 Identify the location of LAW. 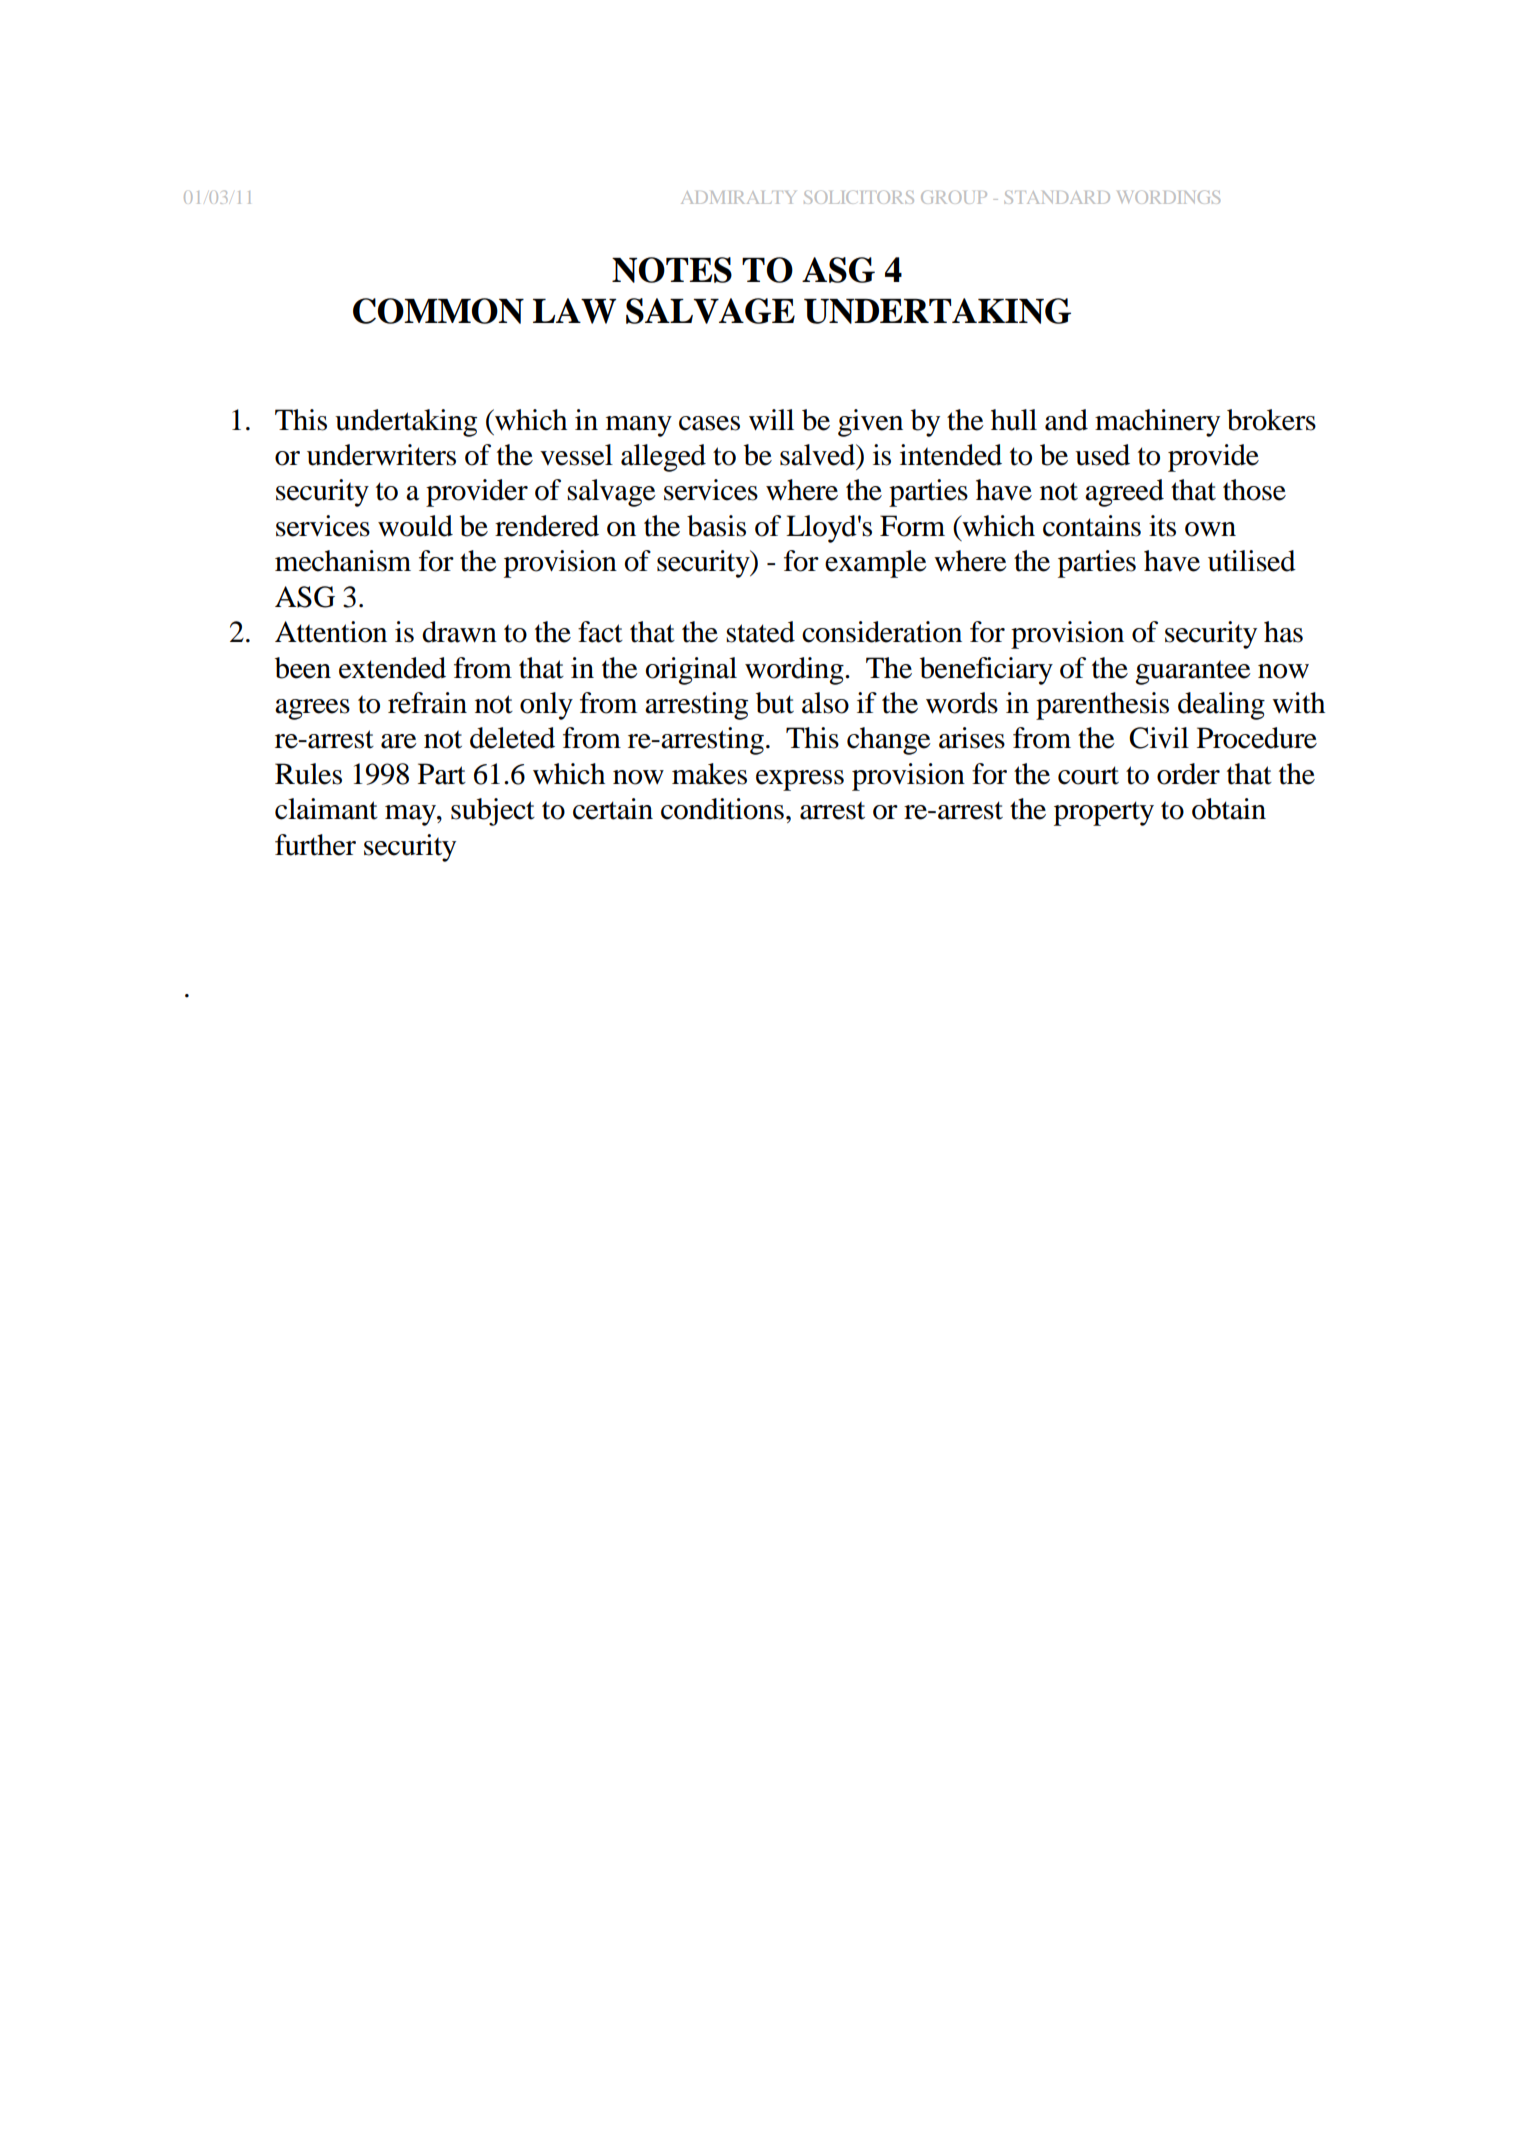
(574, 311).
